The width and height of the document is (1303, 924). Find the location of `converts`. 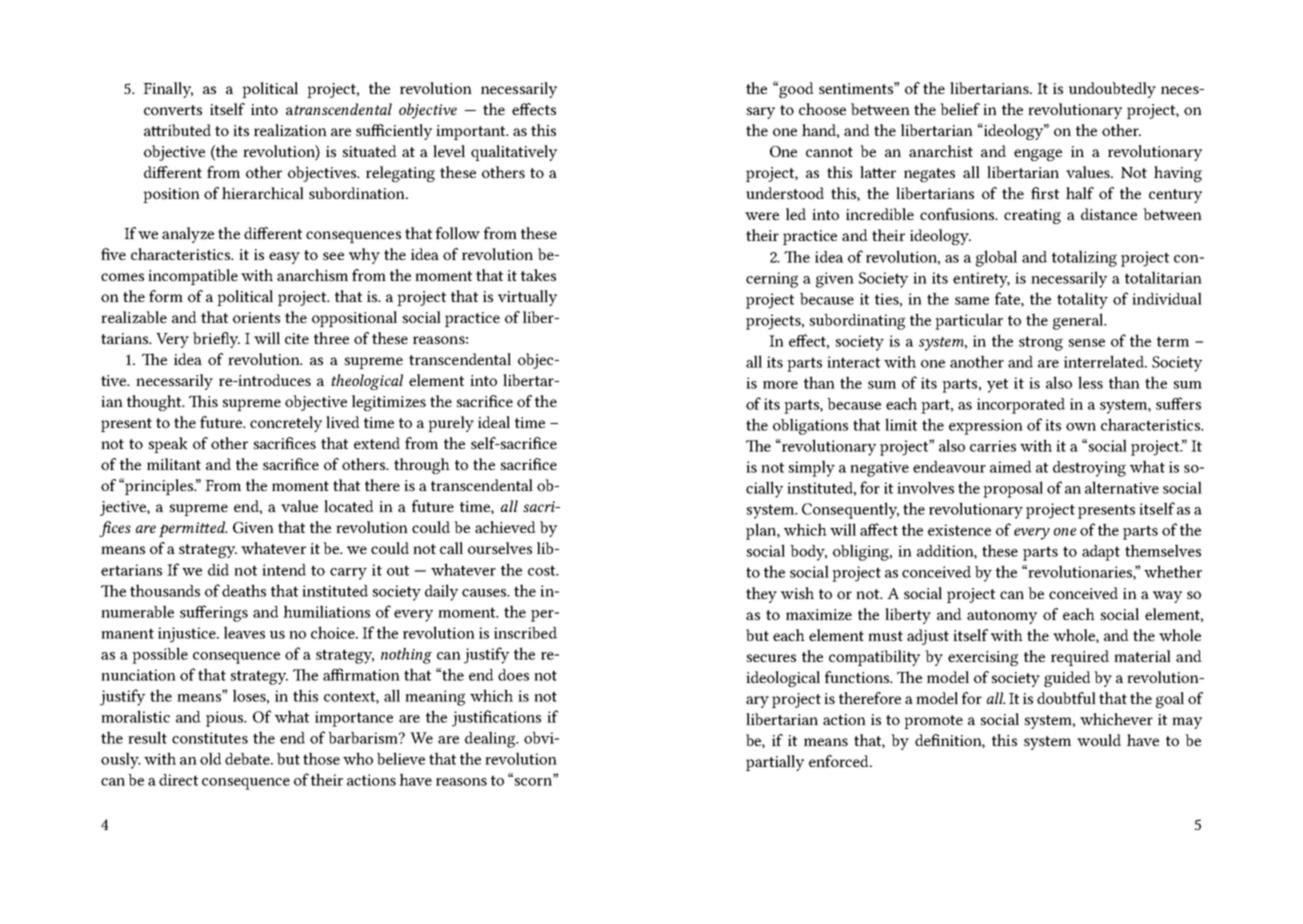

converts is located at coordinates (173, 110).
